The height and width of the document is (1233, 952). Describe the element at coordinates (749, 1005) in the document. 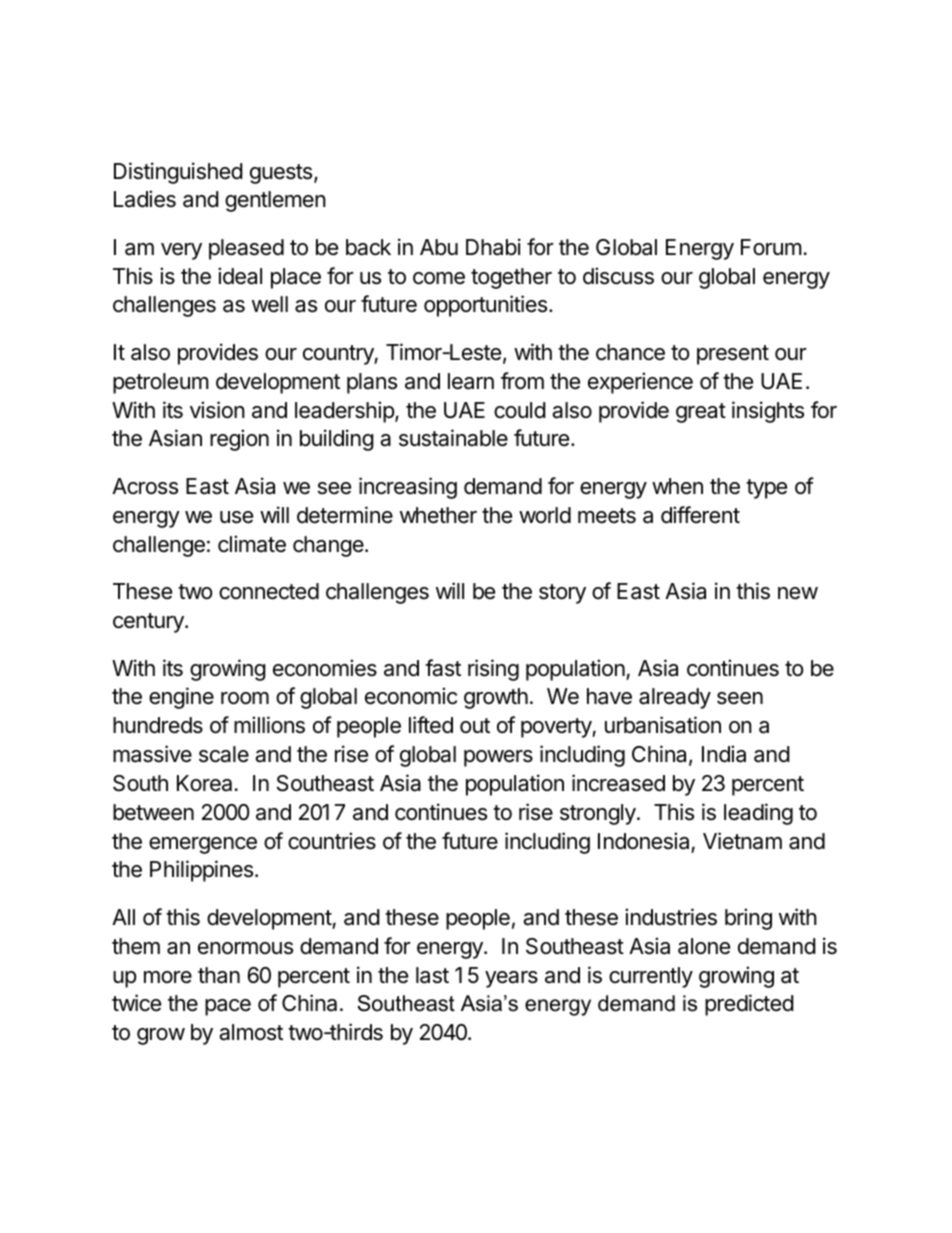

I see `predicted` at that location.
